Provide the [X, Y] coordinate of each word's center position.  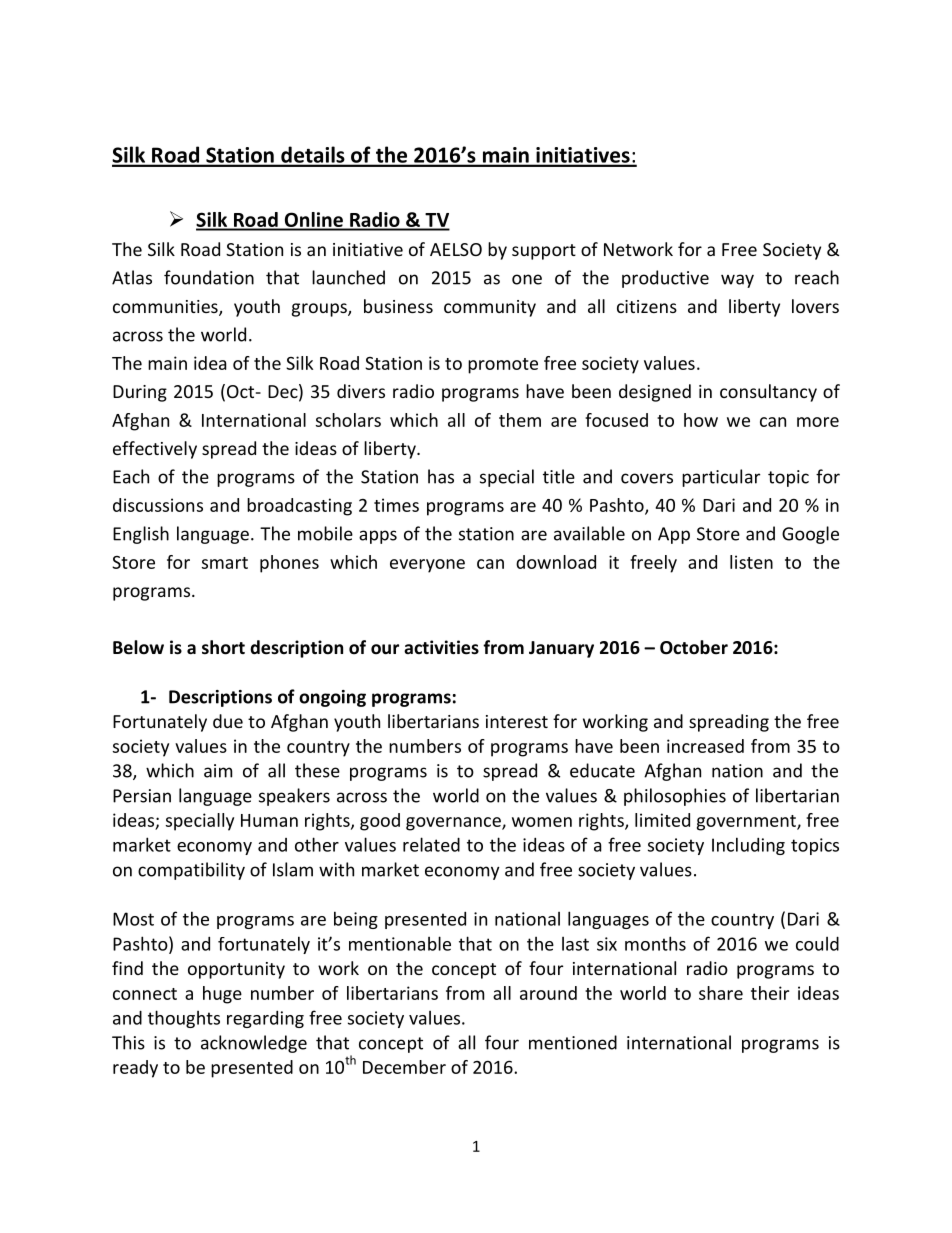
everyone [427, 566]
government [747, 823]
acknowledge [254, 1044]
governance [454, 824]
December [404, 1067]
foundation [209, 277]
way [737, 281]
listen [751, 562]
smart [225, 563]
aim [218, 771]
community [490, 308]
